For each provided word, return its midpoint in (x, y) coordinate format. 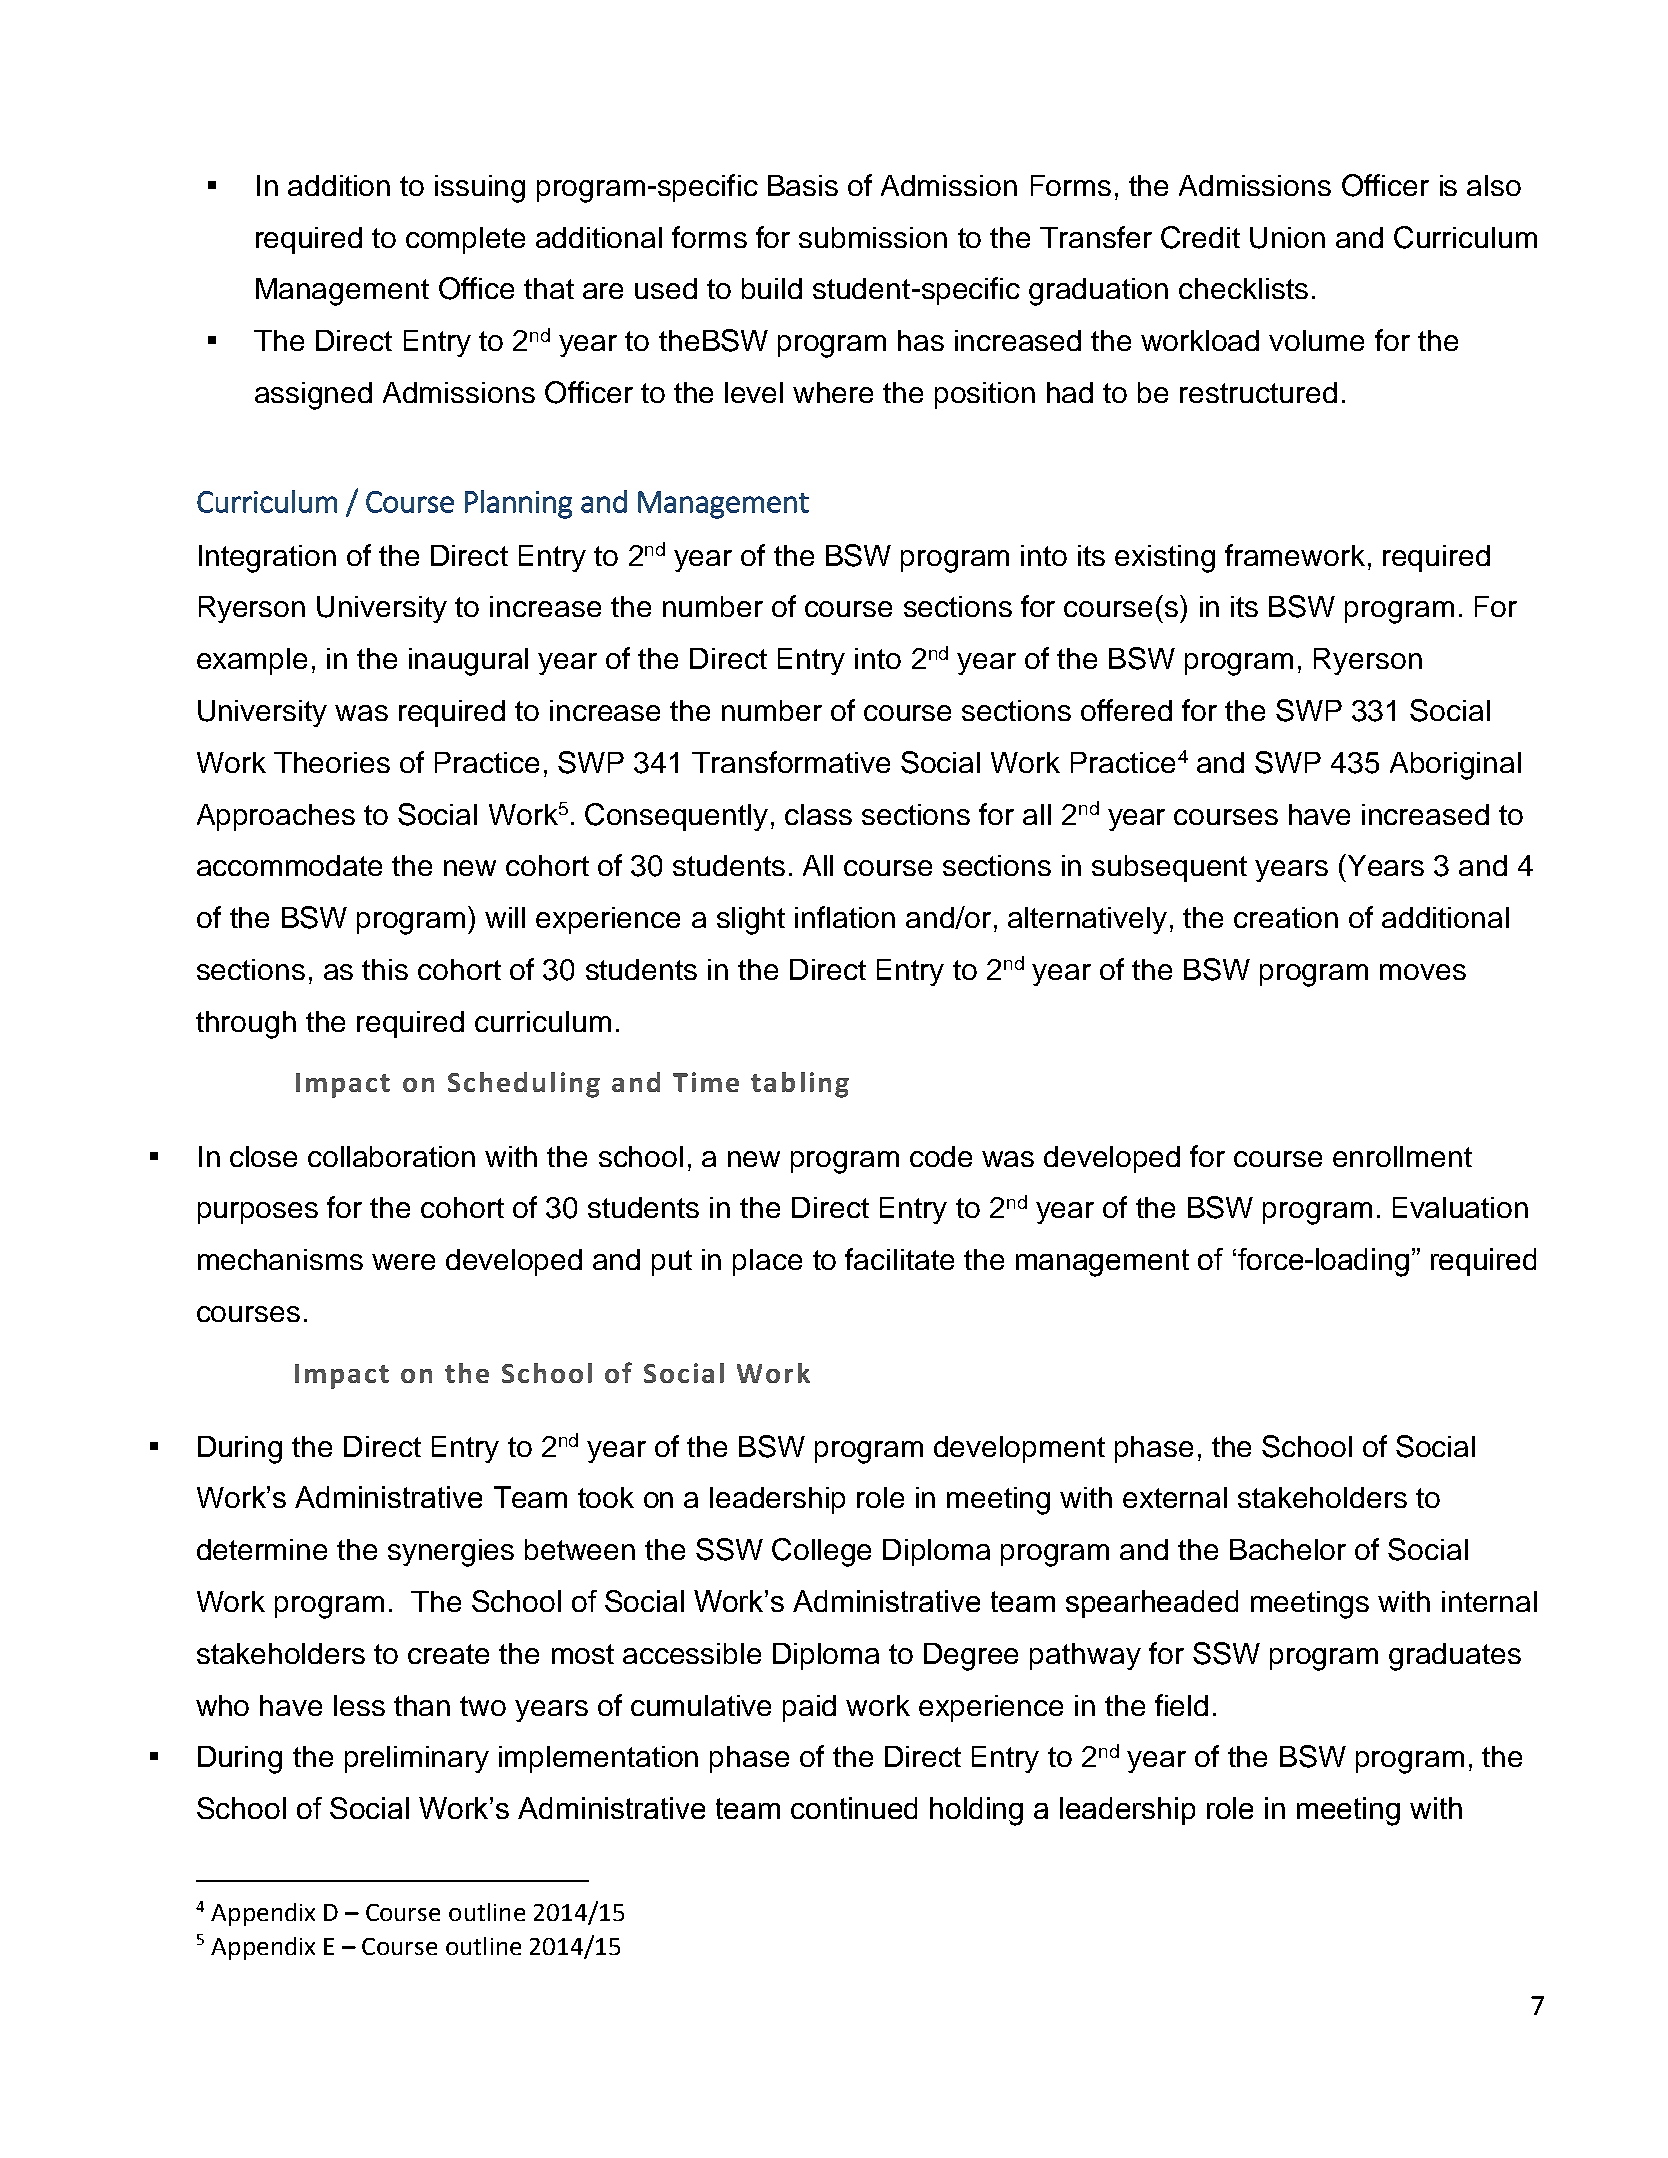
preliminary (417, 1759)
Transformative (791, 762)
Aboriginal (1455, 766)
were (403, 1262)
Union (1287, 238)
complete (465, 240)
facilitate (899, 1259)
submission (873, 237)
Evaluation (1460, 1207)
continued (854, 1808)
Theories (332, 762)
